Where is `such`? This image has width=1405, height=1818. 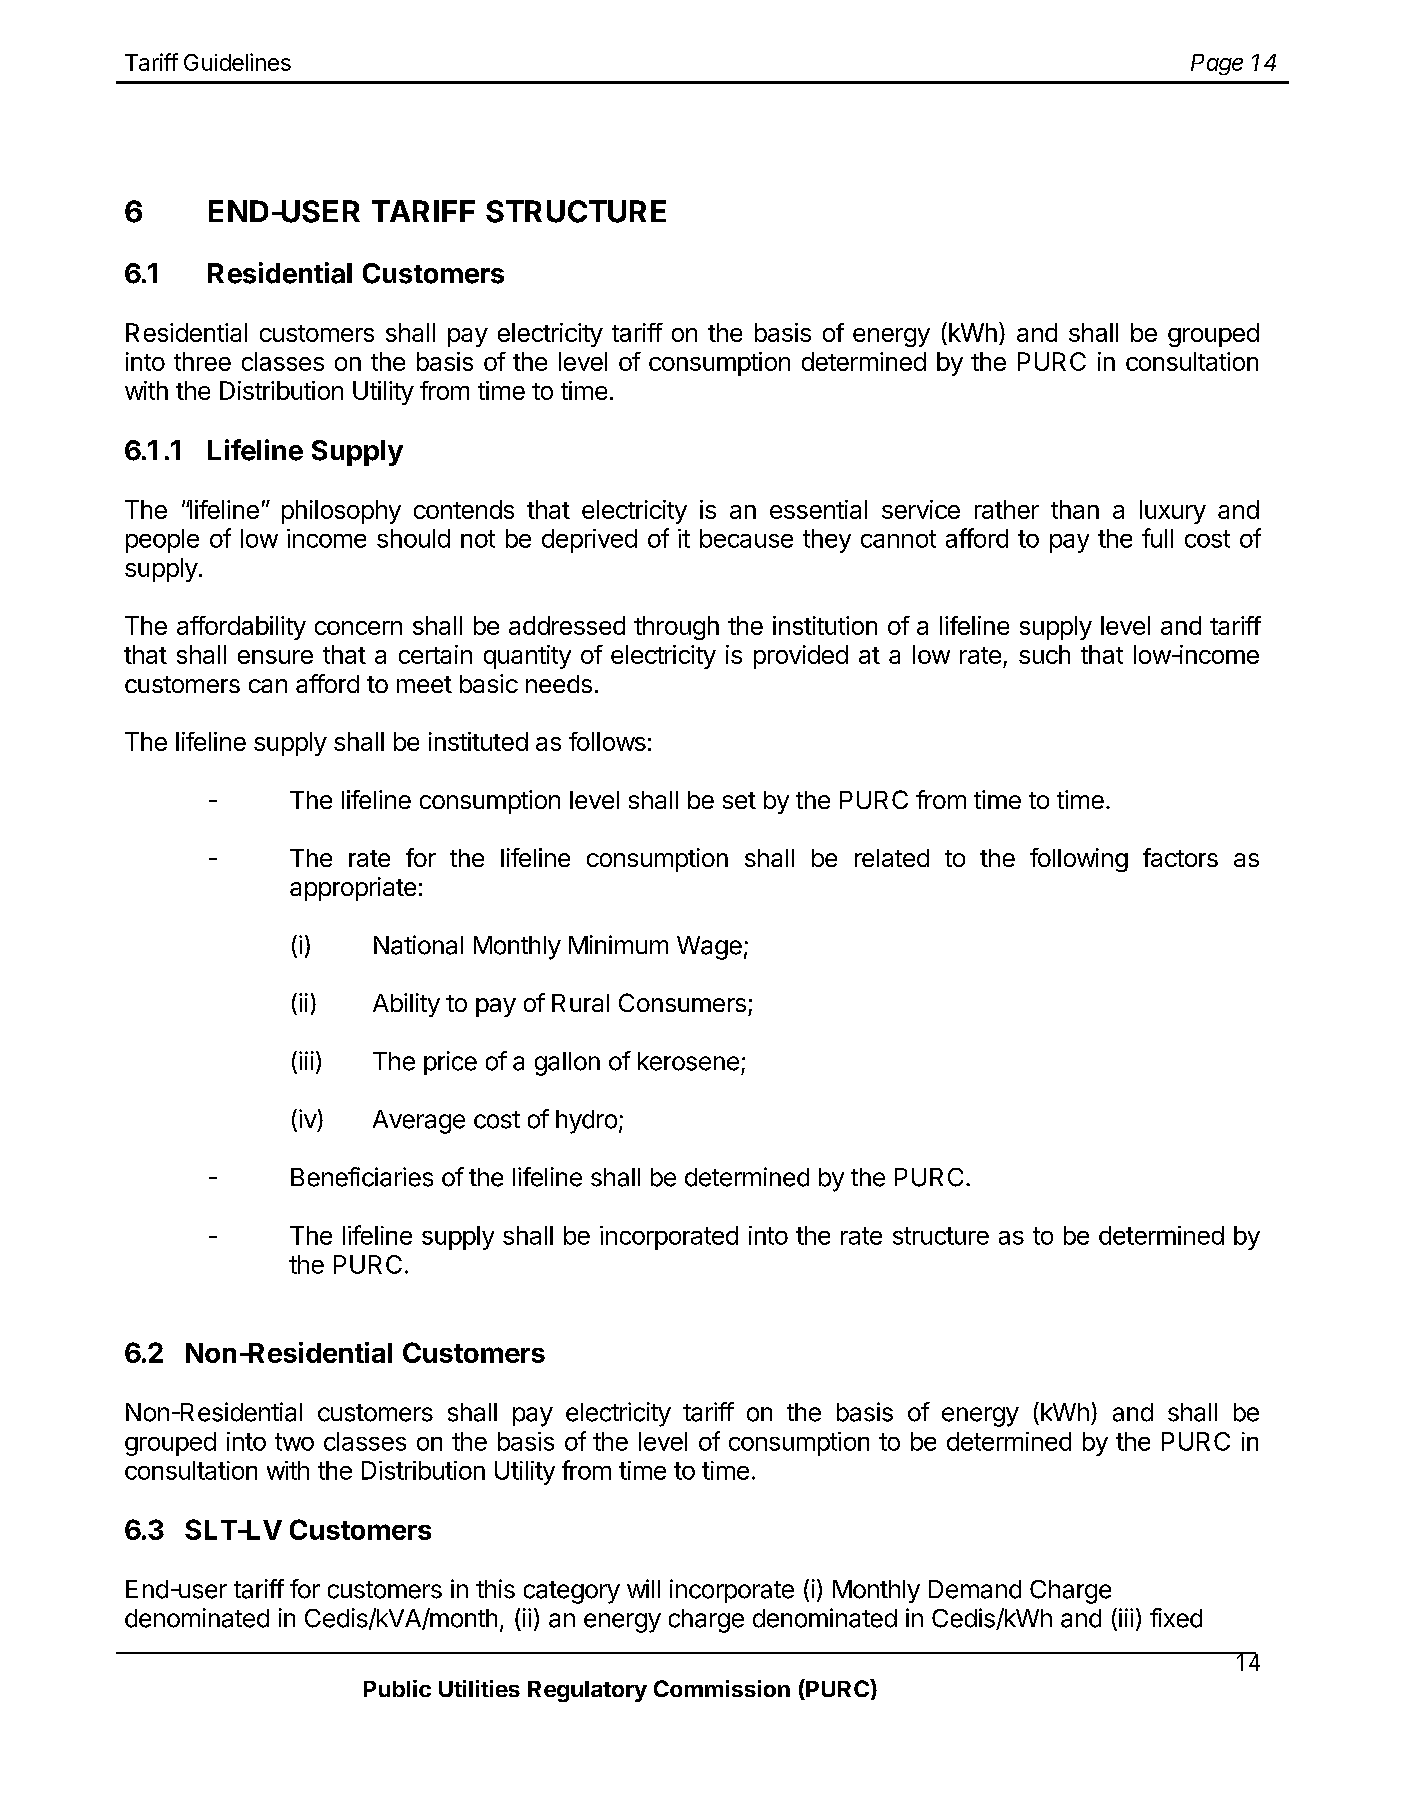 such is located at coordinates (1044, 654).
